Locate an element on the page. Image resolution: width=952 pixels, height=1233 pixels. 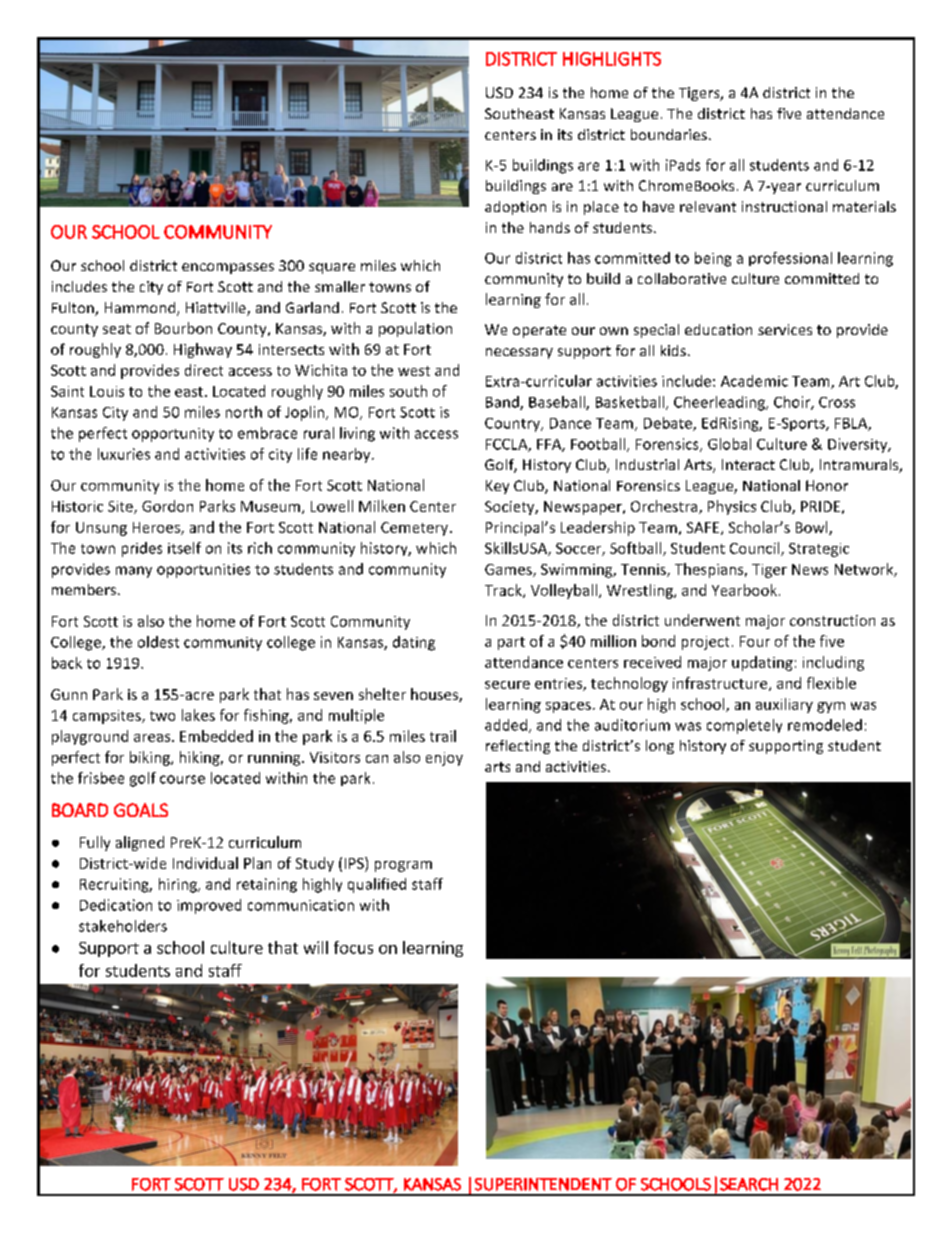
focus is located at coordinates (353, 947).
